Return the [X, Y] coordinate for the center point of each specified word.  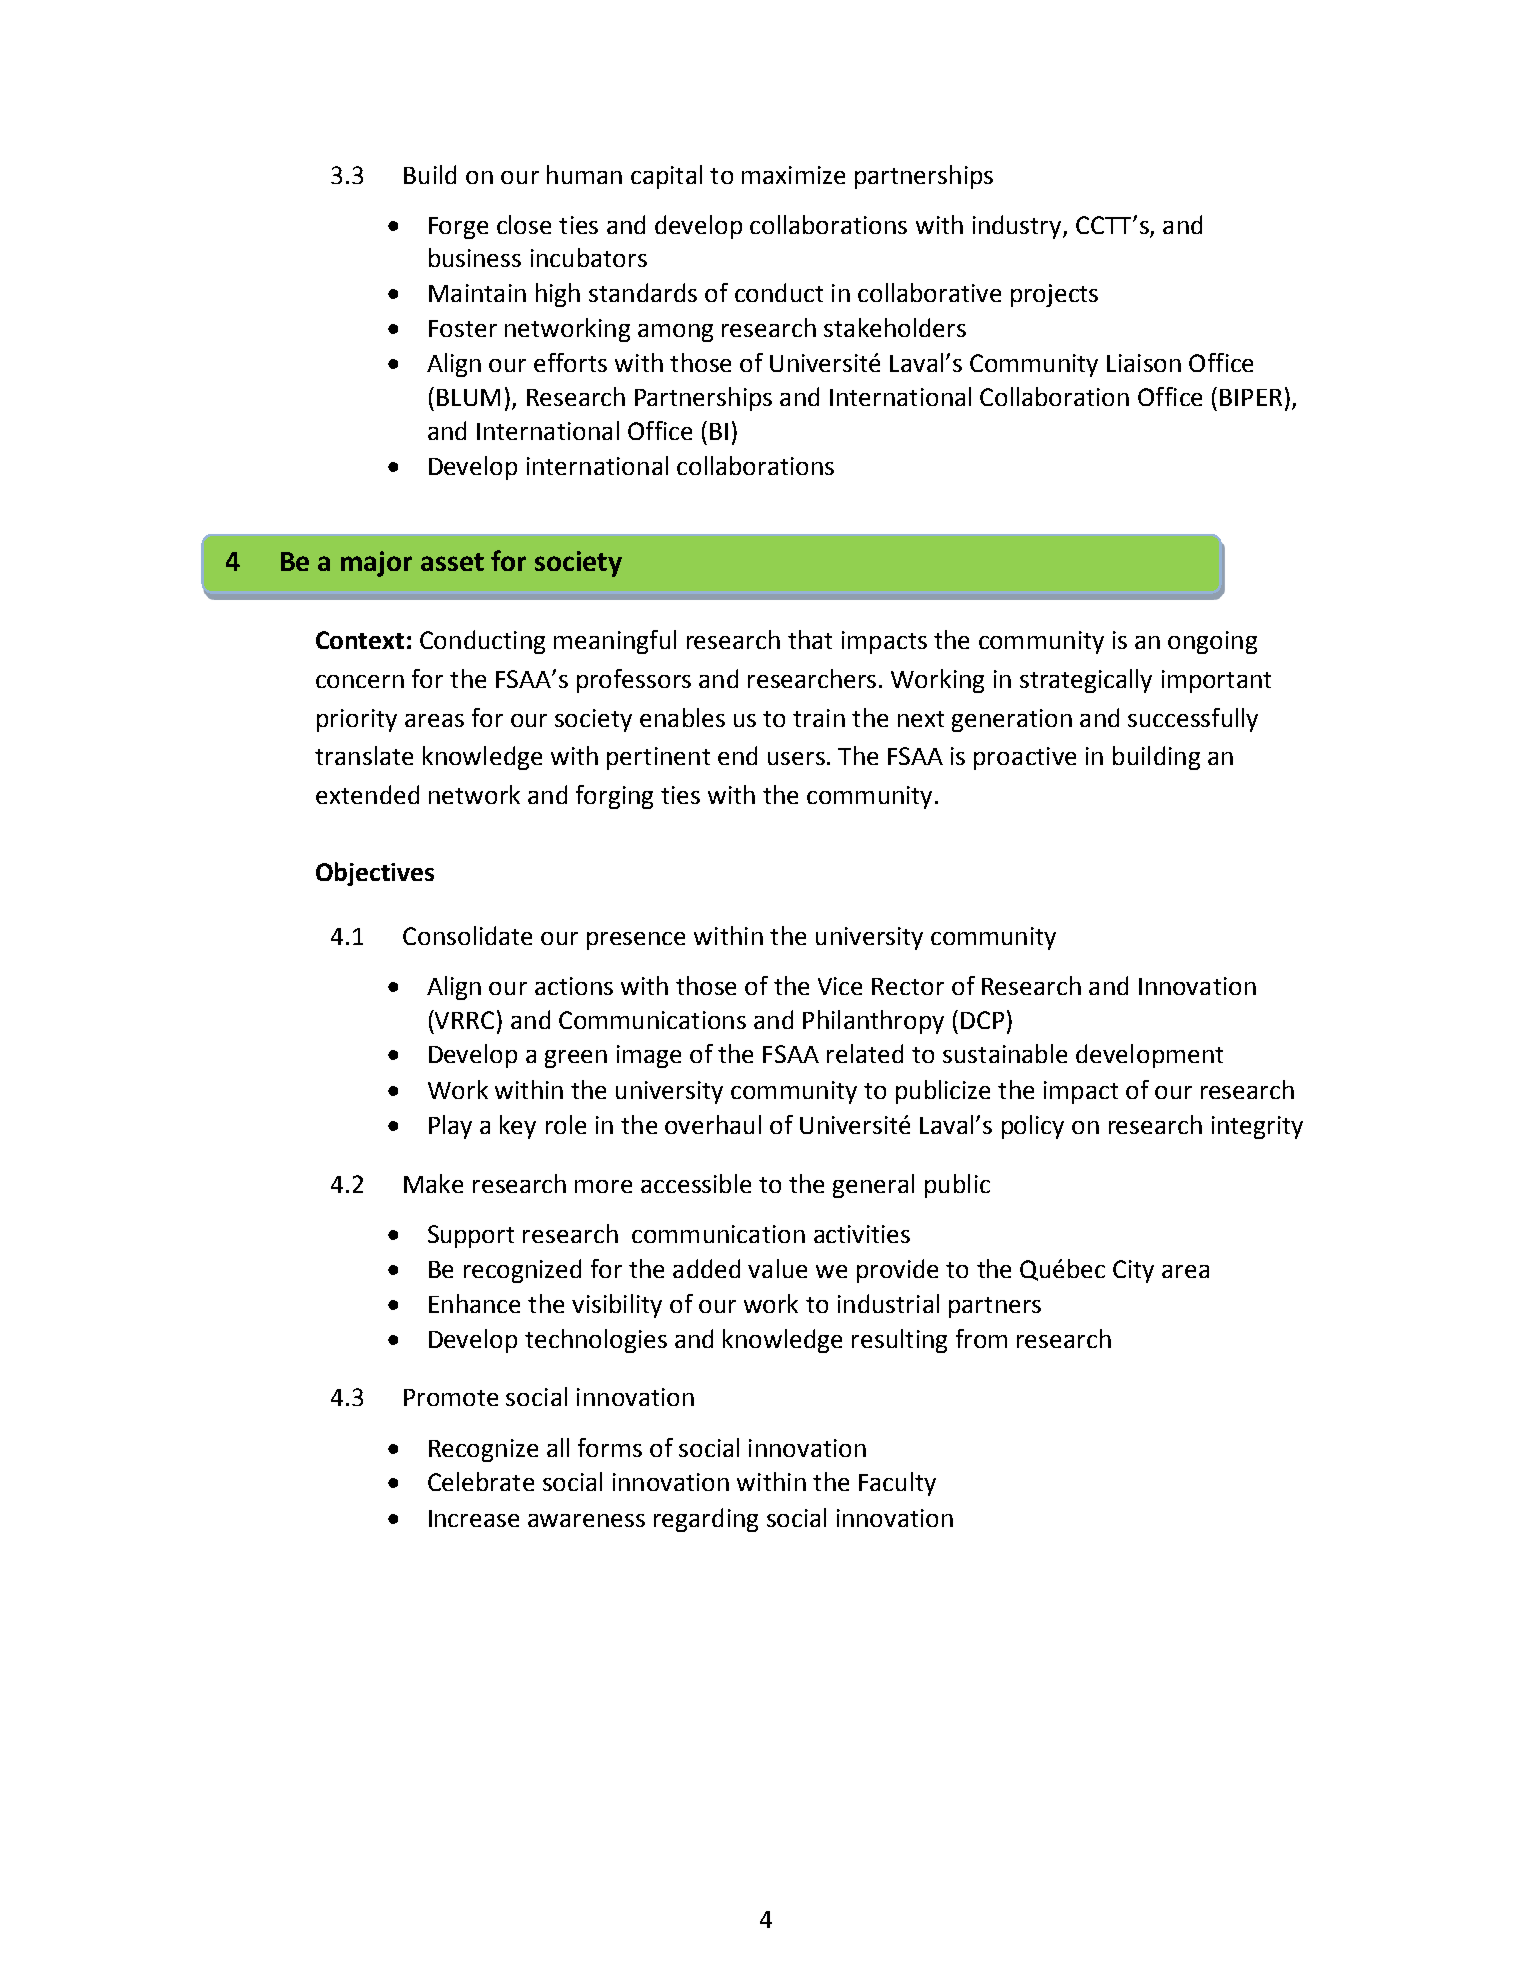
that [810, 639]
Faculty [897, 1484]
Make [433, 1183]
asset [452, 562]
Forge [458, 228]
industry [1018, 227]
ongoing [1212, 642]
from [981, 1338]
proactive [1025, 758]
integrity [1257, 1127]
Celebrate [481, 1481]
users [796, 758]
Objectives [375, 874]
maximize [793, 175]
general [873, 1186]
